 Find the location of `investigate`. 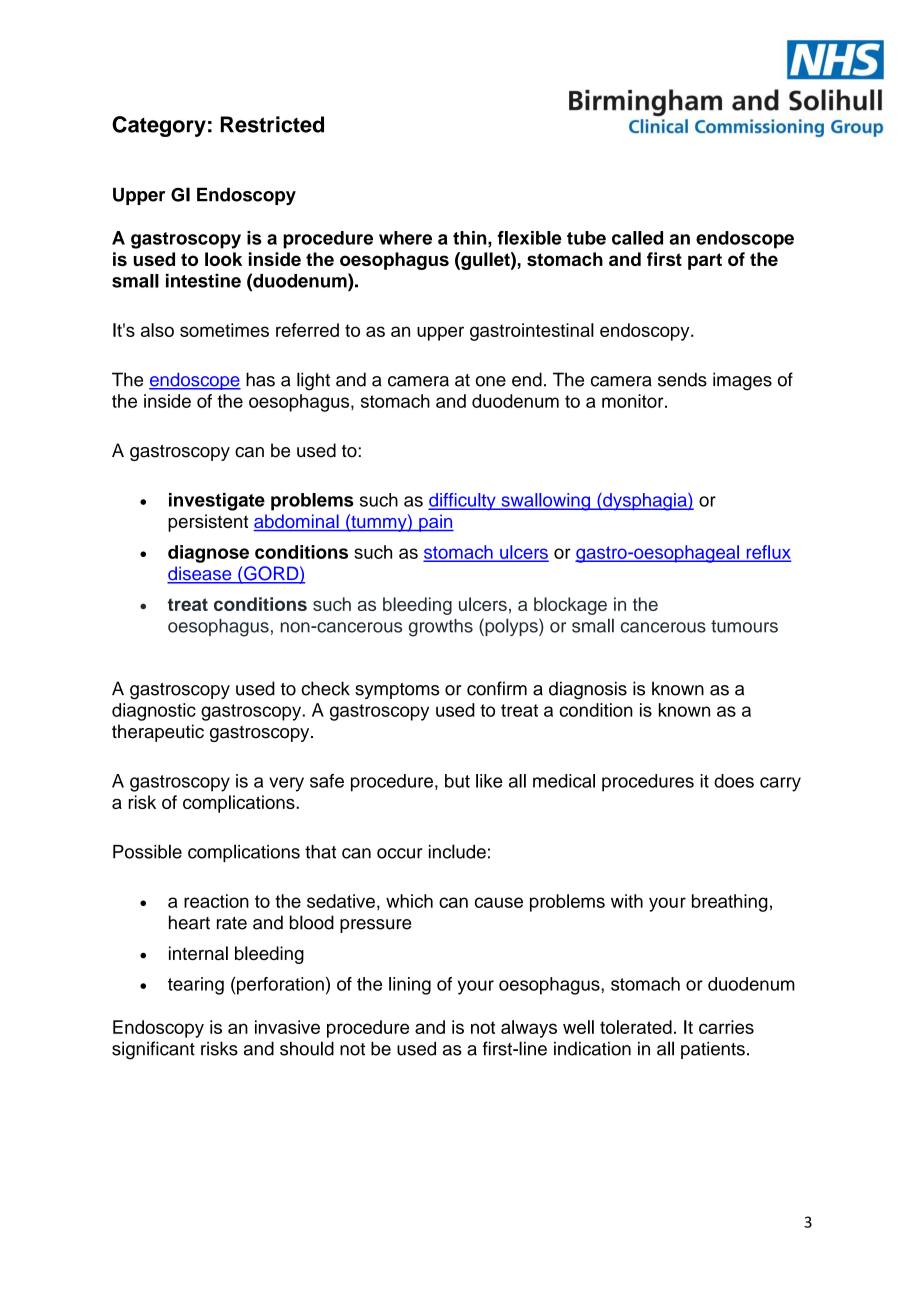

investigate is located at coordinates (217, 502).
